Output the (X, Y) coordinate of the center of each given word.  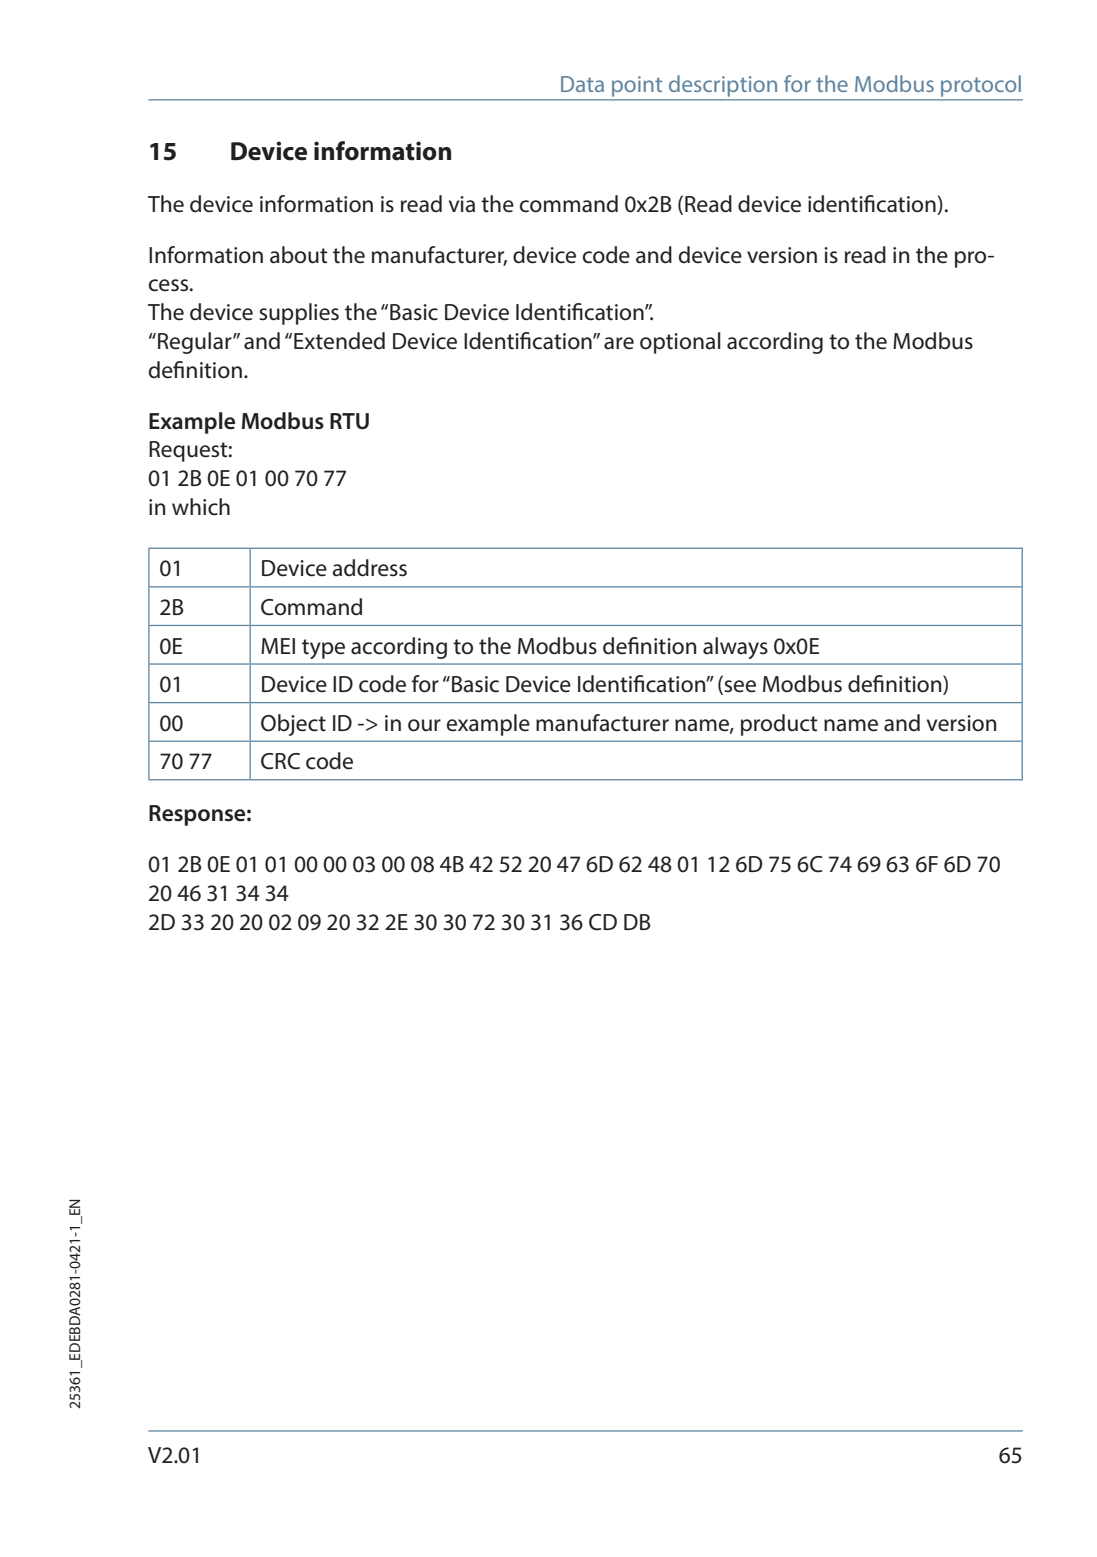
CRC (280, 761)
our (424, 725)
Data (582, 84)
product (779, 725)
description (723, 86)
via (462, 204)
